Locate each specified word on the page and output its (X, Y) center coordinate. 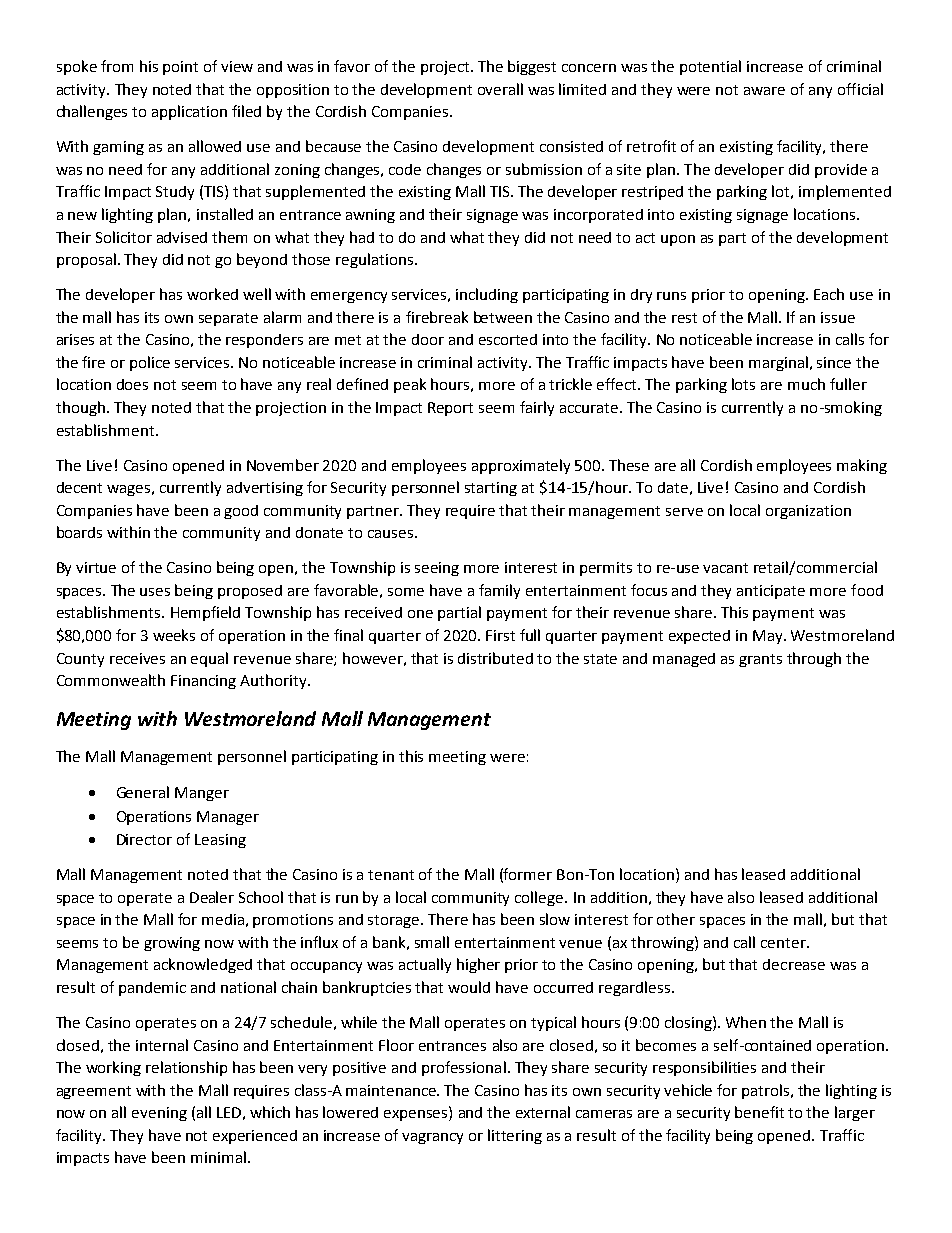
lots (743, 384)
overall (500, 89)
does (132, 384)
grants (760, 660)
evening (159, 1114)
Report (450, 409)
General (143, 792)
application (189, 112)
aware (764, 91)
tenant (391, 875)
